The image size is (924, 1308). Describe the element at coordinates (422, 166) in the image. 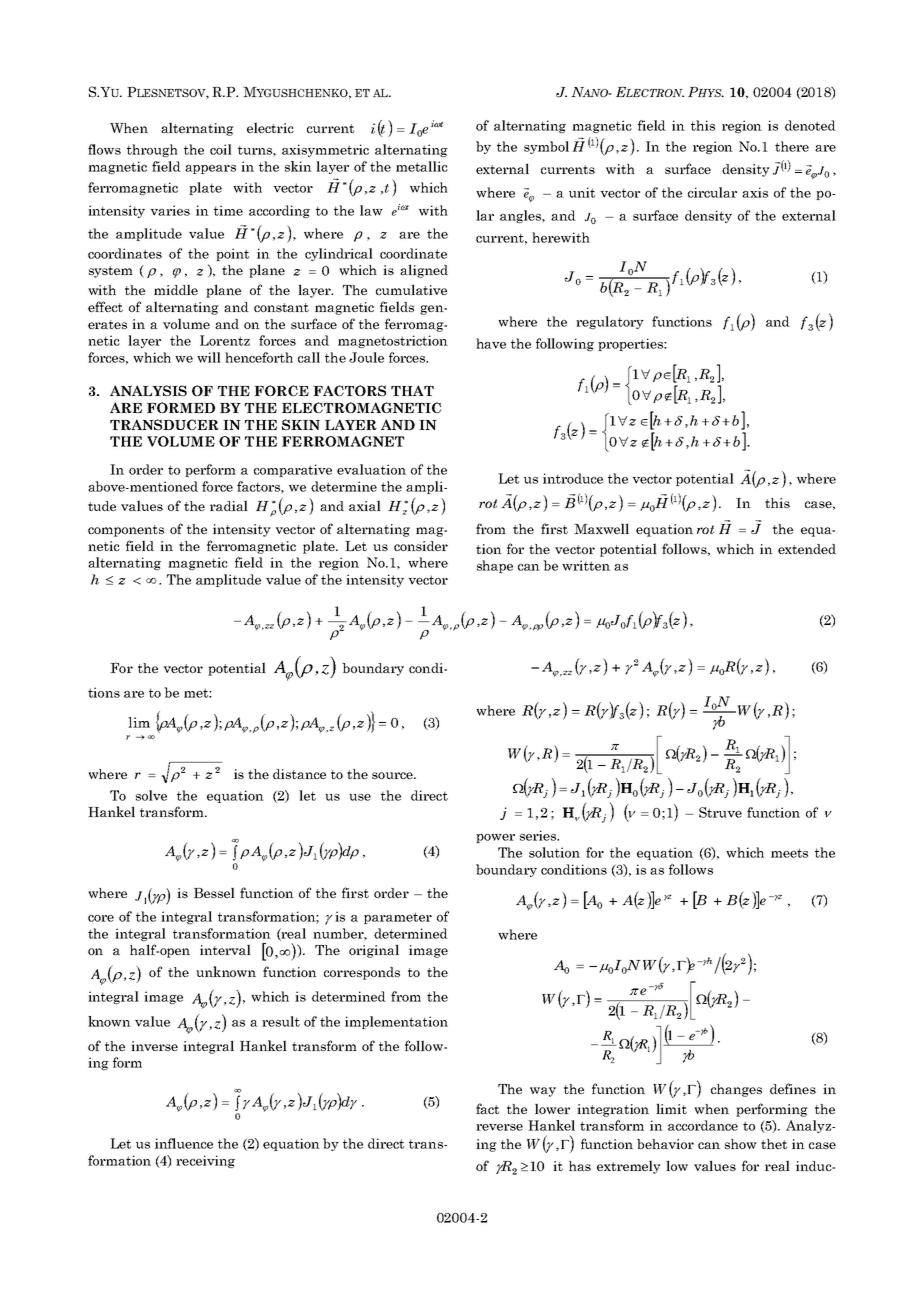

I see `metallic` at that location.
